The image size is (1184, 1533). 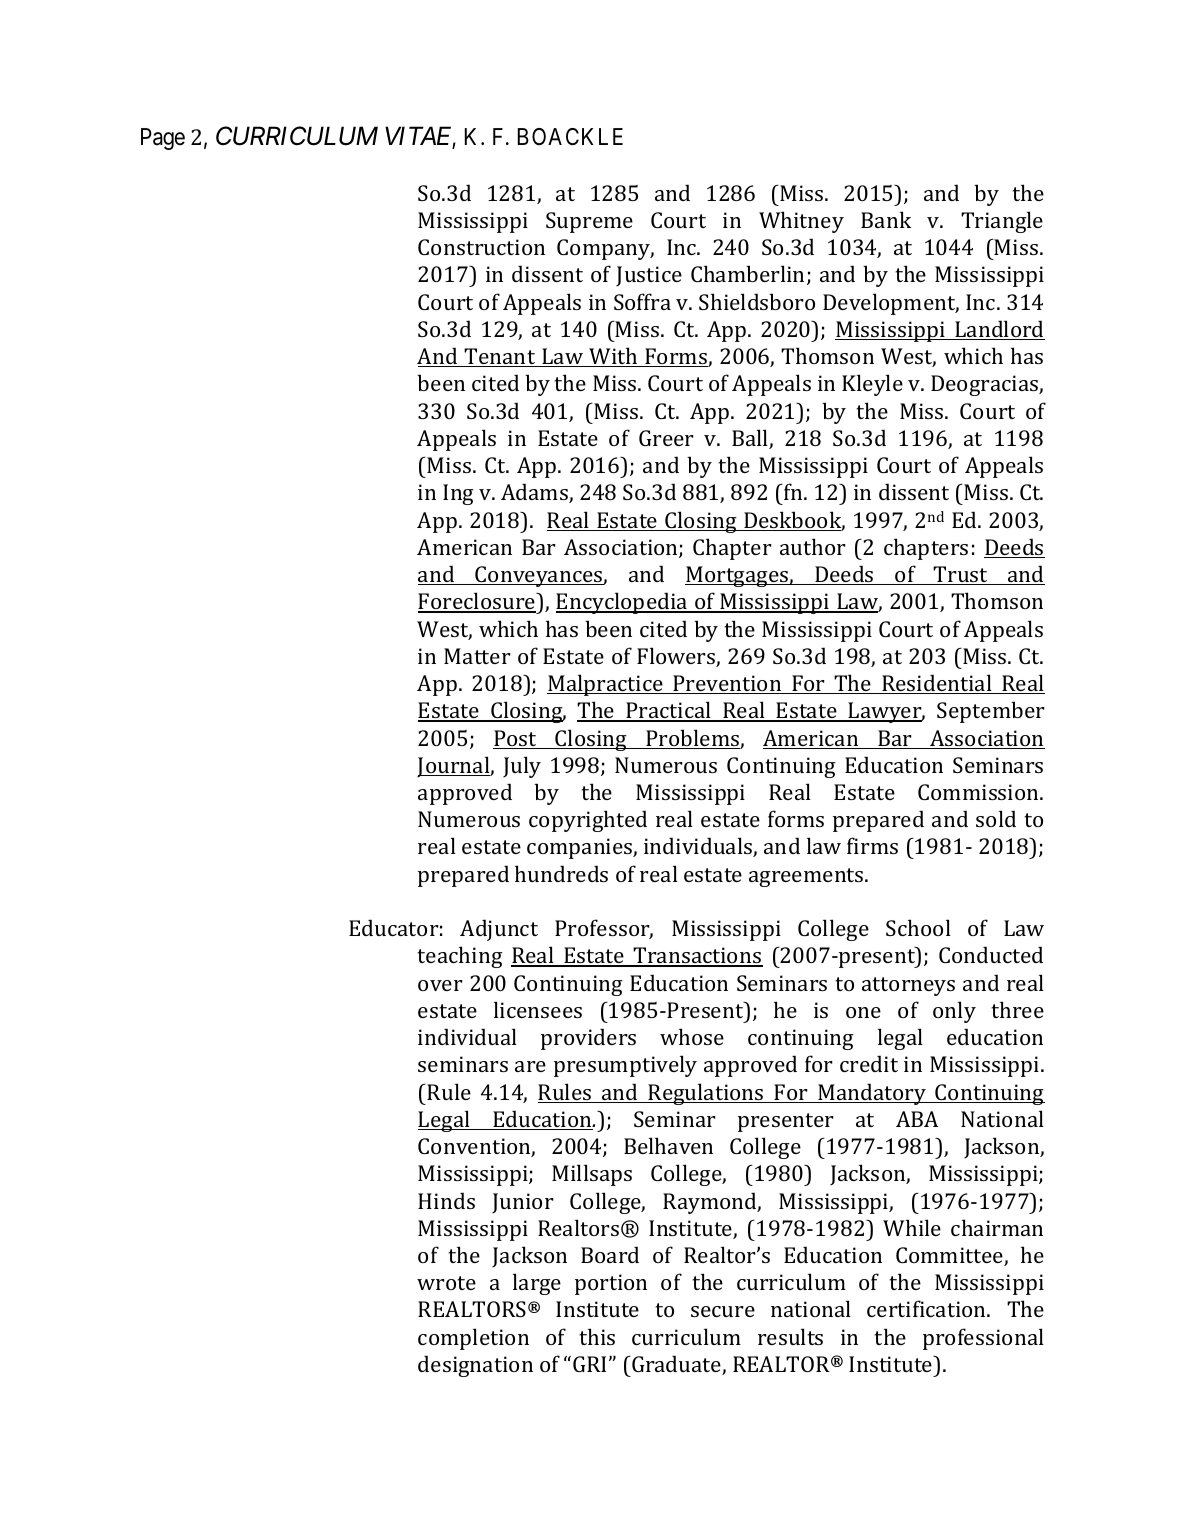 What do you see at coordinates (561, 873) in the screenshot?
I see `hundreds` at bounding box center [561, 873].
